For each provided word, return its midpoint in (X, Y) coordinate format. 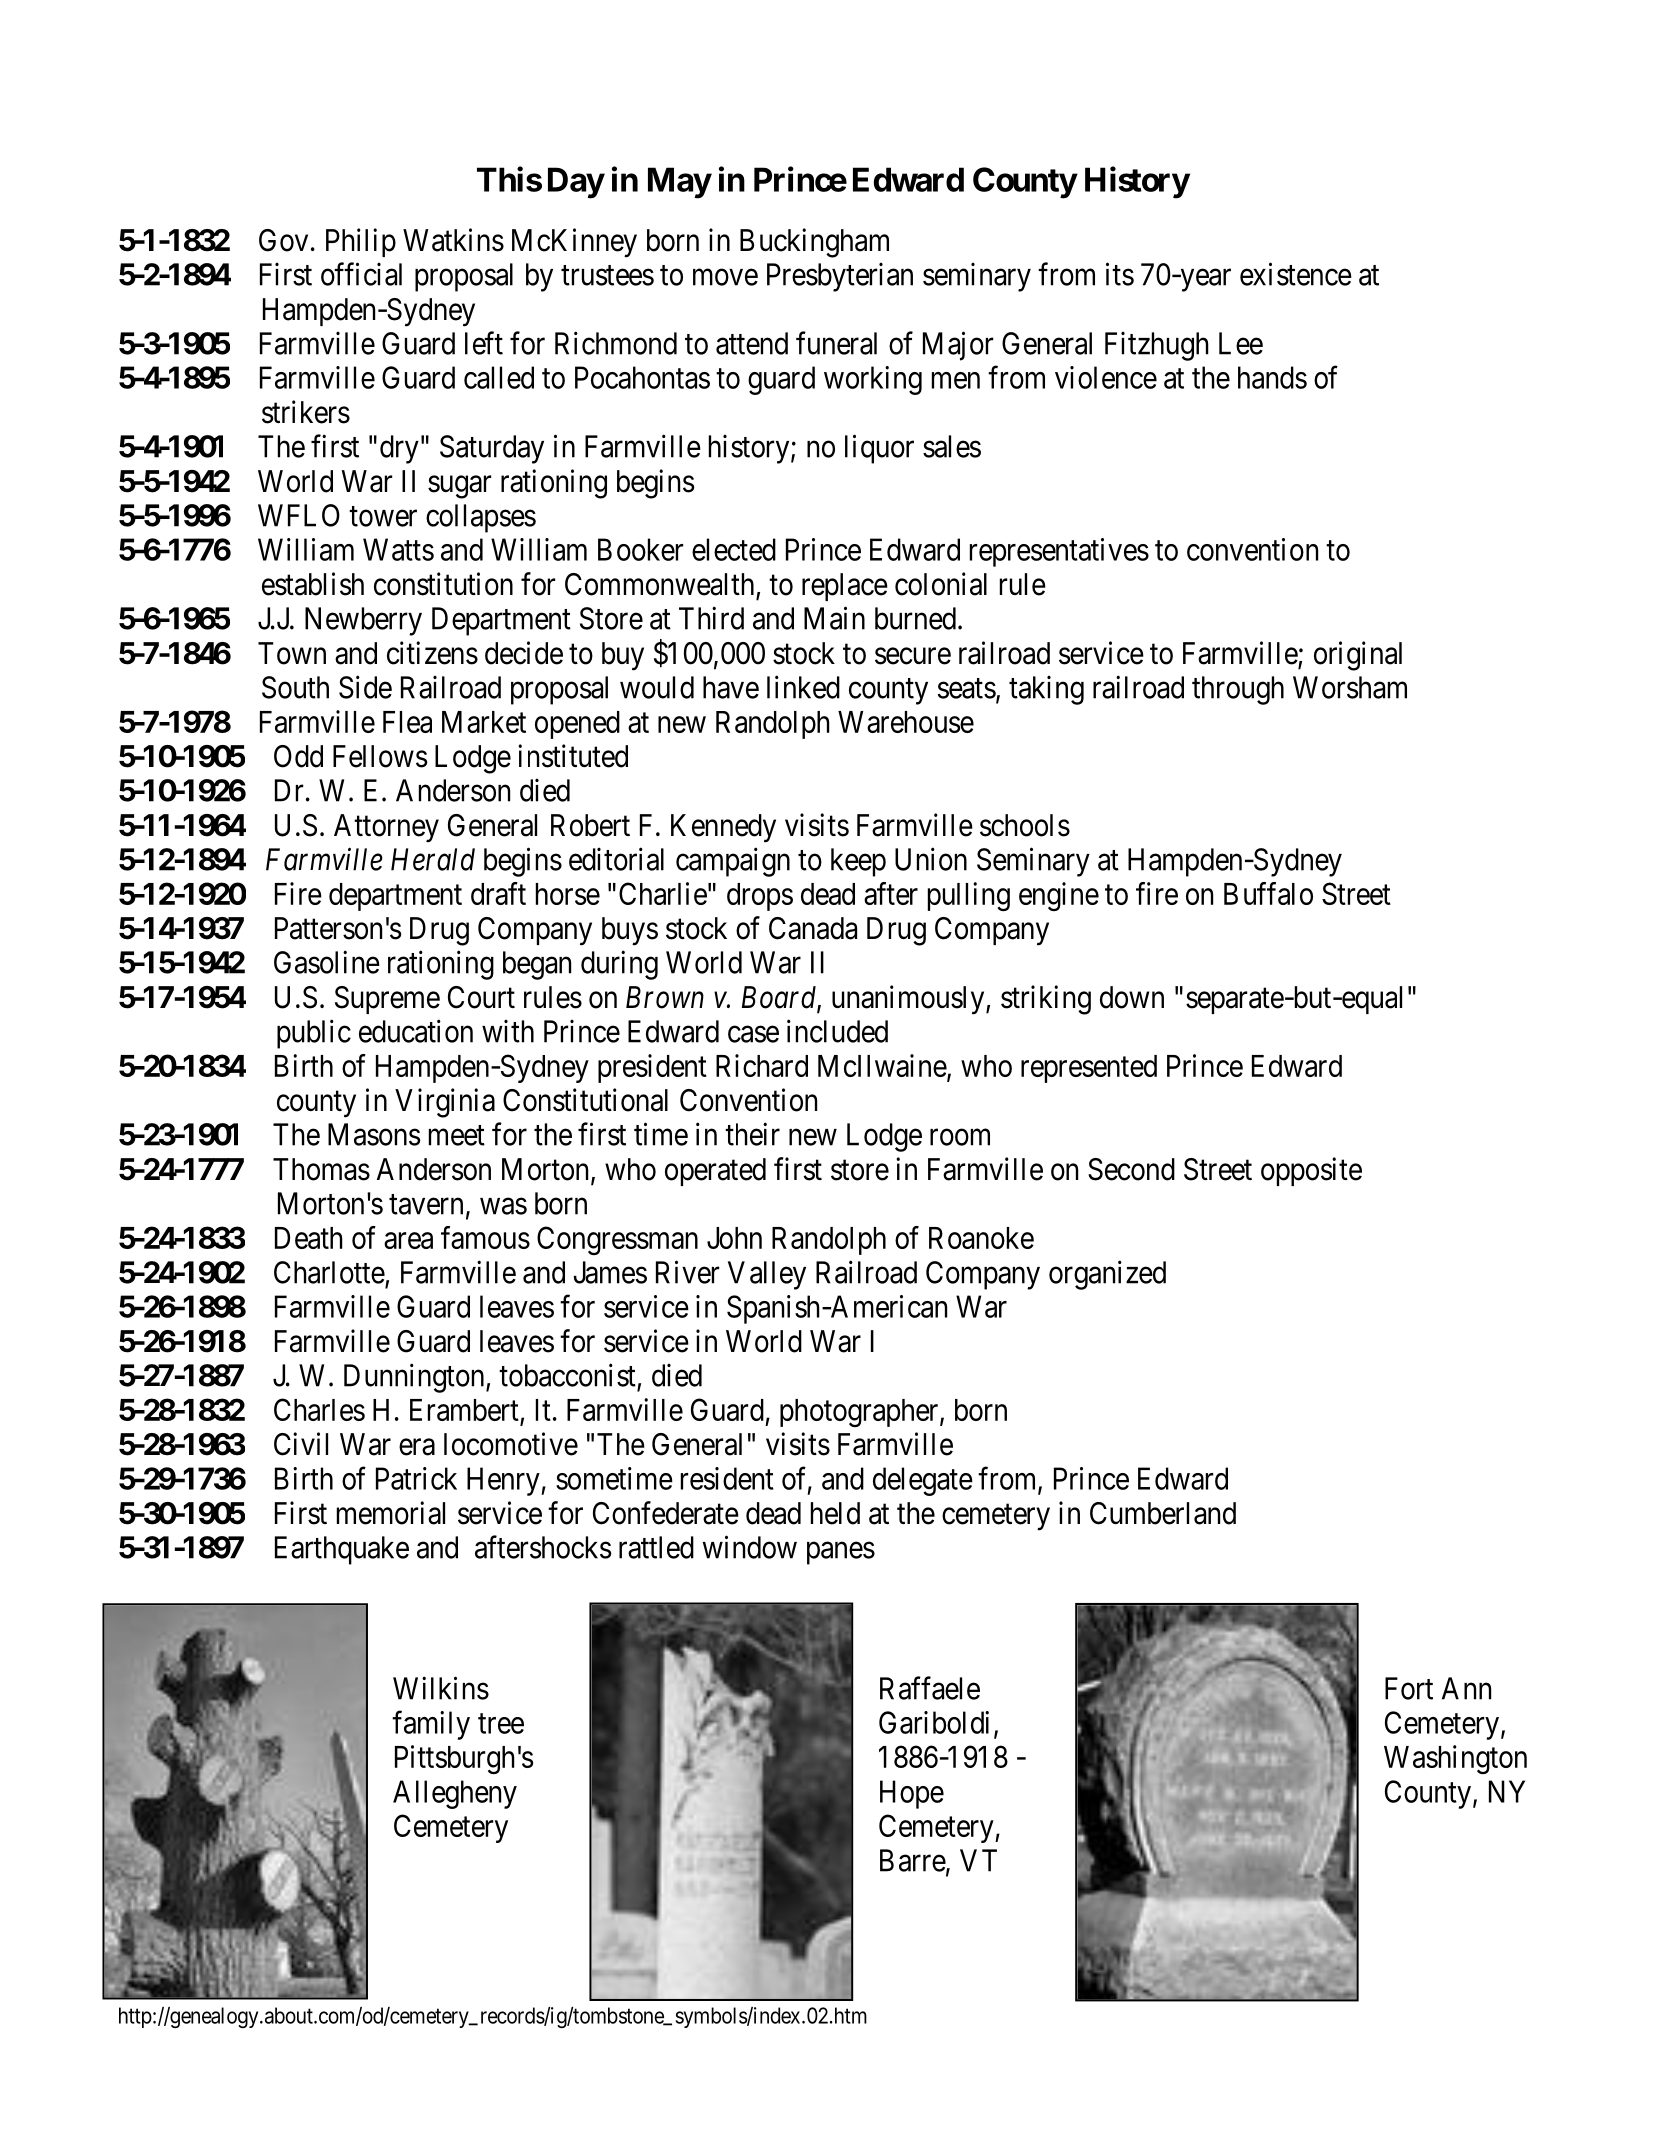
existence (1296, 274)
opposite (1311, 1171)
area (408, 1241)
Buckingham (814, 243)
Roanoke (981, 1238)
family (431, 1725)
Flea (407, 722)
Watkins (453, 240)
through (1238, 690)
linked (803, 687)
